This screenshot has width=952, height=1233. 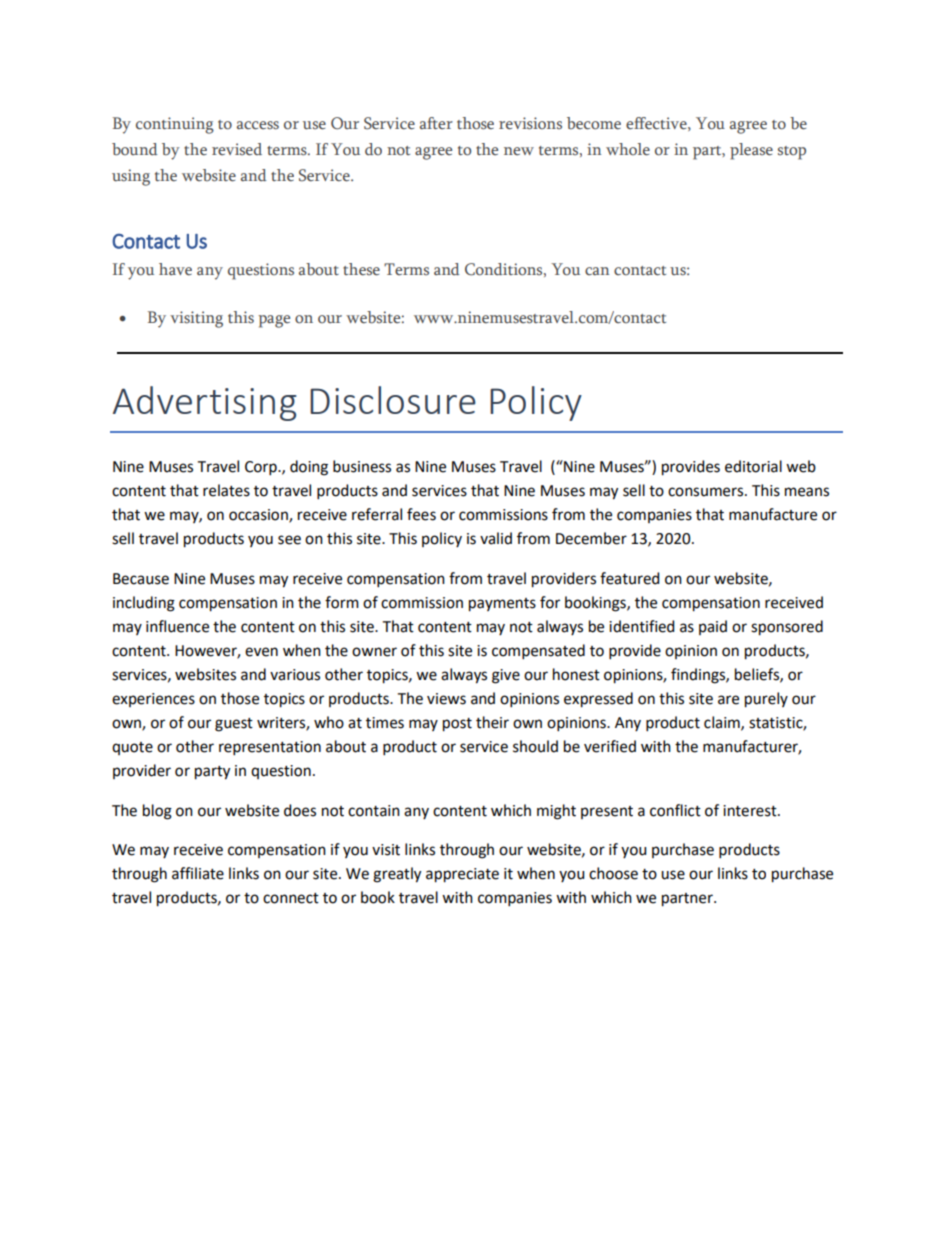 What do you see at coordinates (462, 875) in the screenshot?
I see `appreciate` at bounding box center [462, 875].
